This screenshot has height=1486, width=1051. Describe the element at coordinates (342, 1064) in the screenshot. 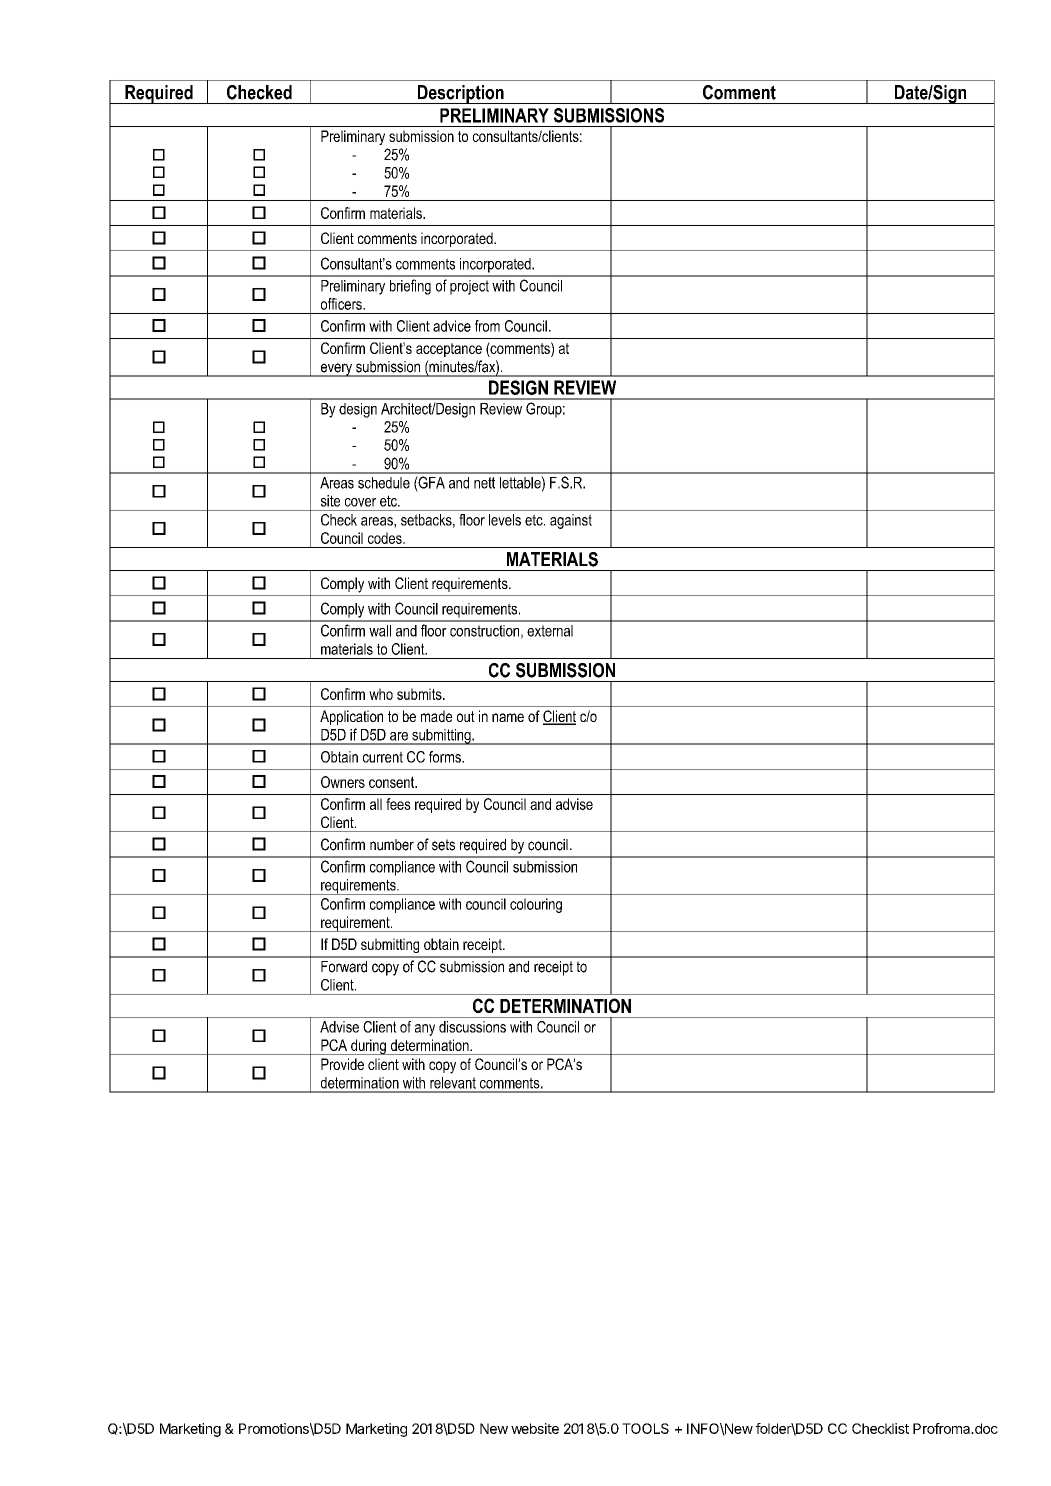

I see `Provide` at that location.
